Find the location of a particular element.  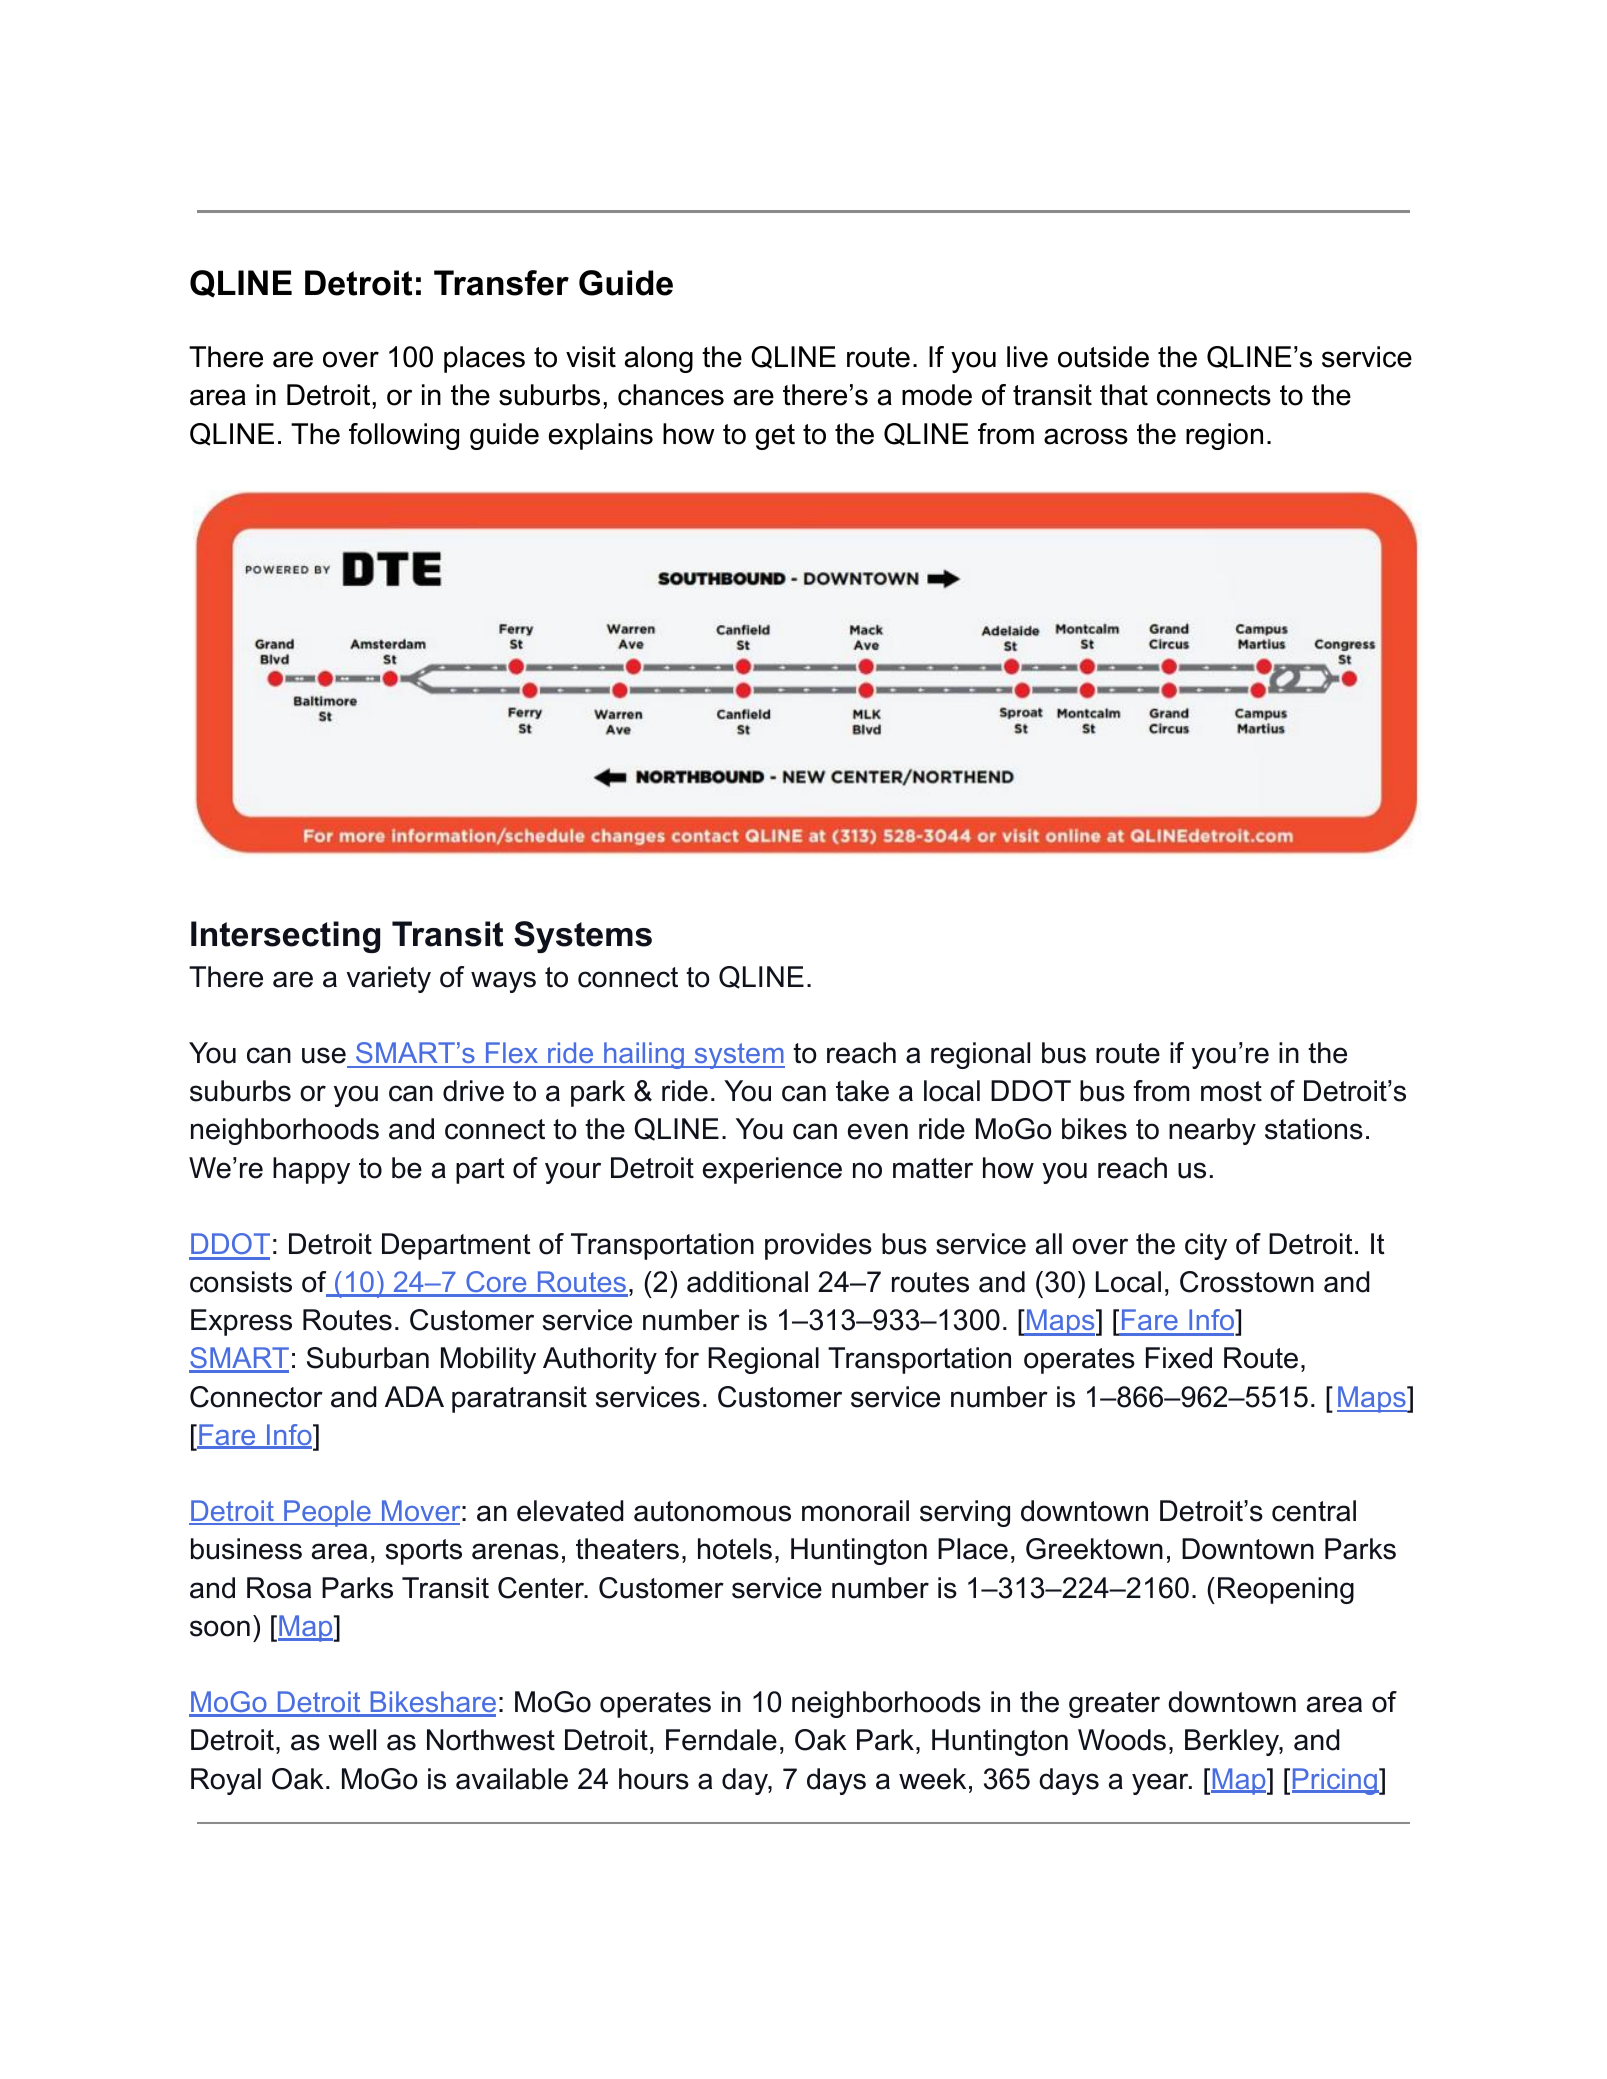

Fixed is located at coordinates (1179, 1358).
